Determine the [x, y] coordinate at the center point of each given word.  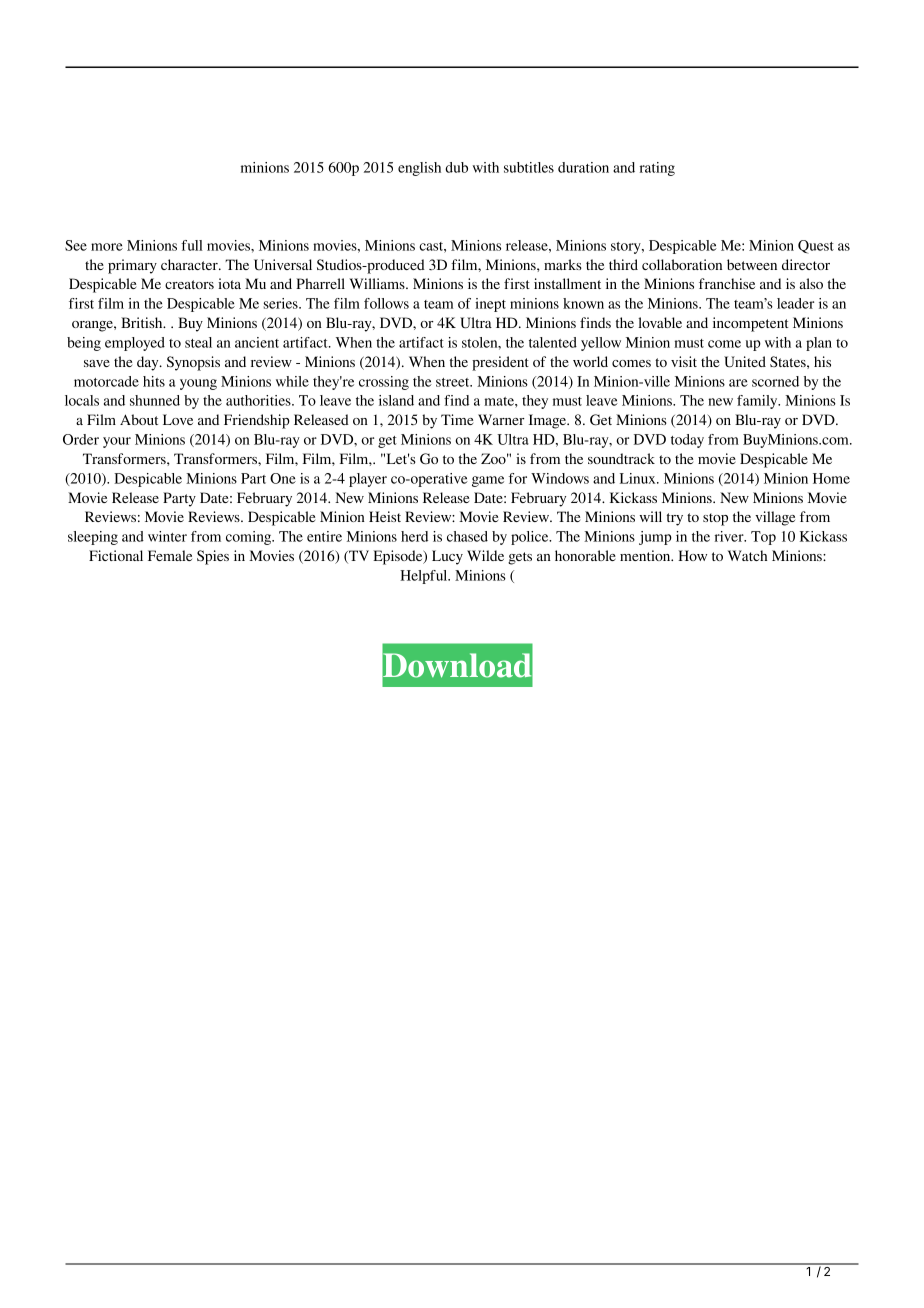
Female [170, 555]
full [192, 245]
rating [657, 169]
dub [456, 167]
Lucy [447, 557]
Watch [747, 555]
